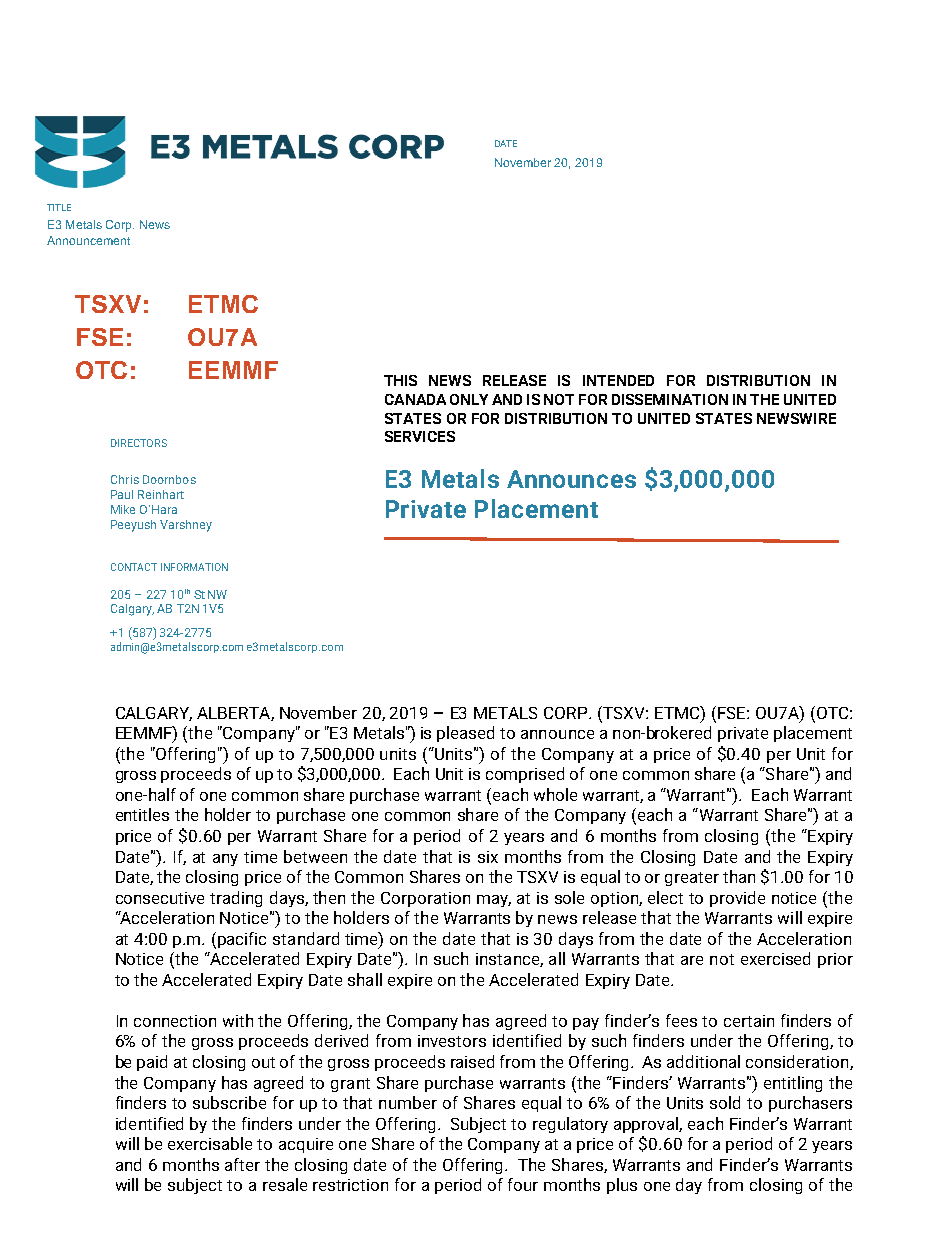 Image resolution: width=952 pixels, height=1233 pixels. Describe the element at coordinates (525, 775) in the screenshot. I see `comprised` at that location.
